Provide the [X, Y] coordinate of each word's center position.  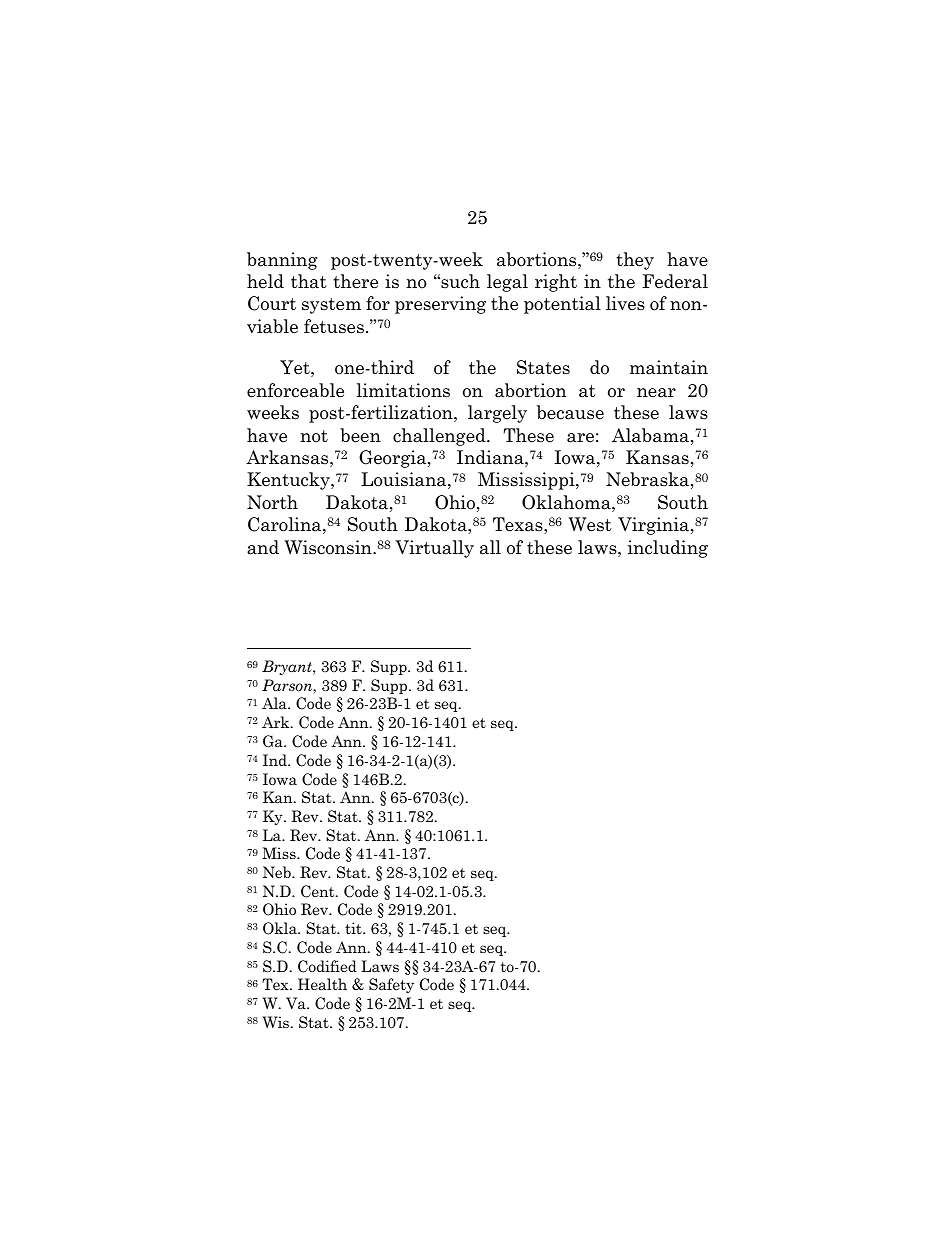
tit [354, 928]
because [570, 412]
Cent [319, 891]
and [263, 547]
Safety [391, 985]
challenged [440, 437]
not [314, 436]
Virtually [434, 549]
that [309, 281]
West [590, 524]
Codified [327, 966]
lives [625, 303]
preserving [440, 305]
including [668, 549]
